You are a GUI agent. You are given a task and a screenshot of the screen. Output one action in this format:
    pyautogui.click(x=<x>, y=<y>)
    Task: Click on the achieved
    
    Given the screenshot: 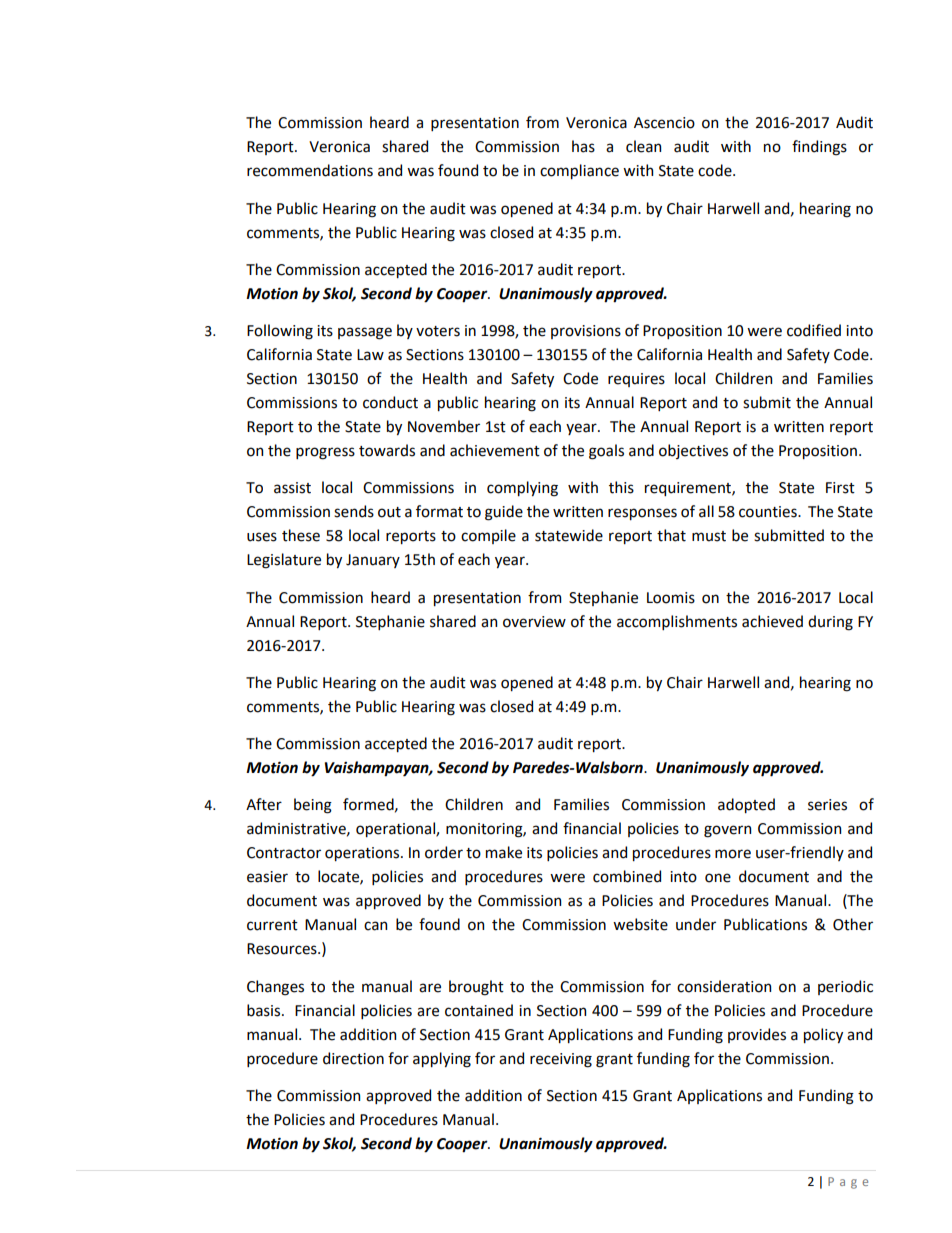 What is the action you would take?
    pyautogui.click(x=772, y=621)
